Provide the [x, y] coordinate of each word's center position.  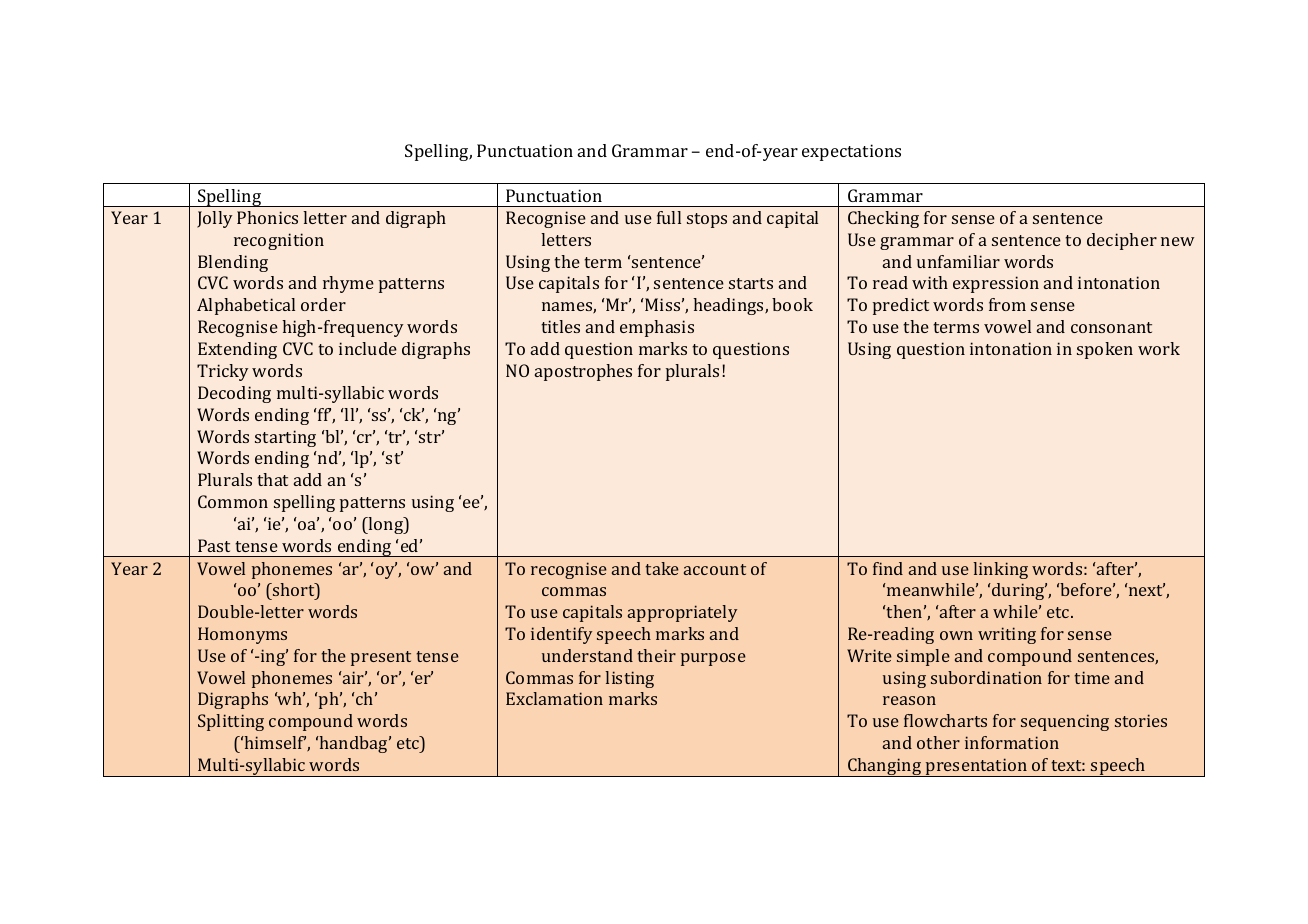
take [662, 568]
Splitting [231, 722]
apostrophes [583, 372]
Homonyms [242, 635]
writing [1007, 635]
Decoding [234, 394]
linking [1000, 570]
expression [996, 284]
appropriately [682, 613]
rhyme [348, 284]
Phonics [267, 217]
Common [233, 501]
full [669, 217]
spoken [1105, 350]
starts [751, 283]
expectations [851, 152]
